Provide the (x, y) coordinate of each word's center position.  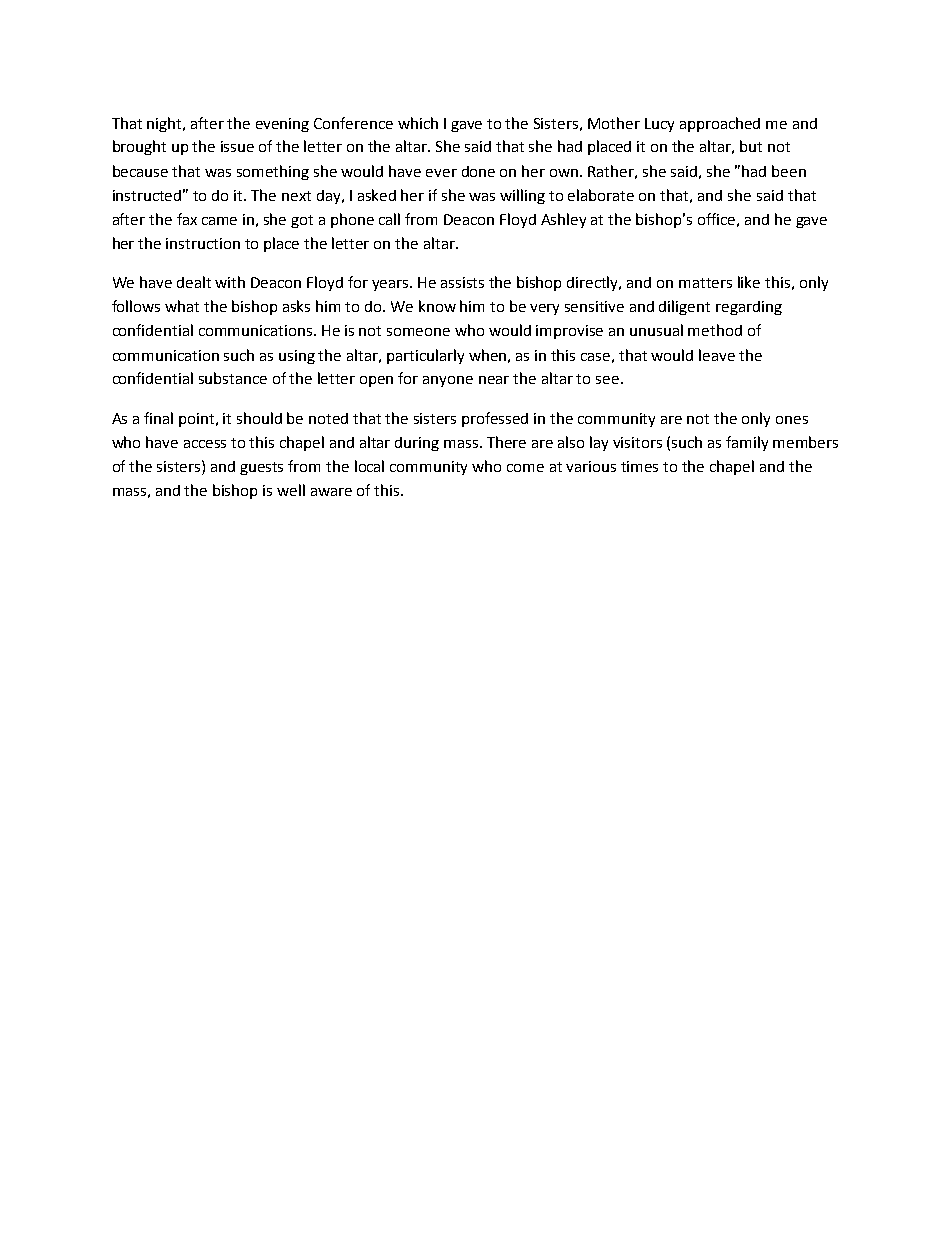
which (418, 123)
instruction (203, 243)
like (749, 282)
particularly (425, 356)
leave (717, 355)
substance (233, 378)
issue (237, 146)
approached (720, 124)
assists (462, 282)
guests (261, 468)
